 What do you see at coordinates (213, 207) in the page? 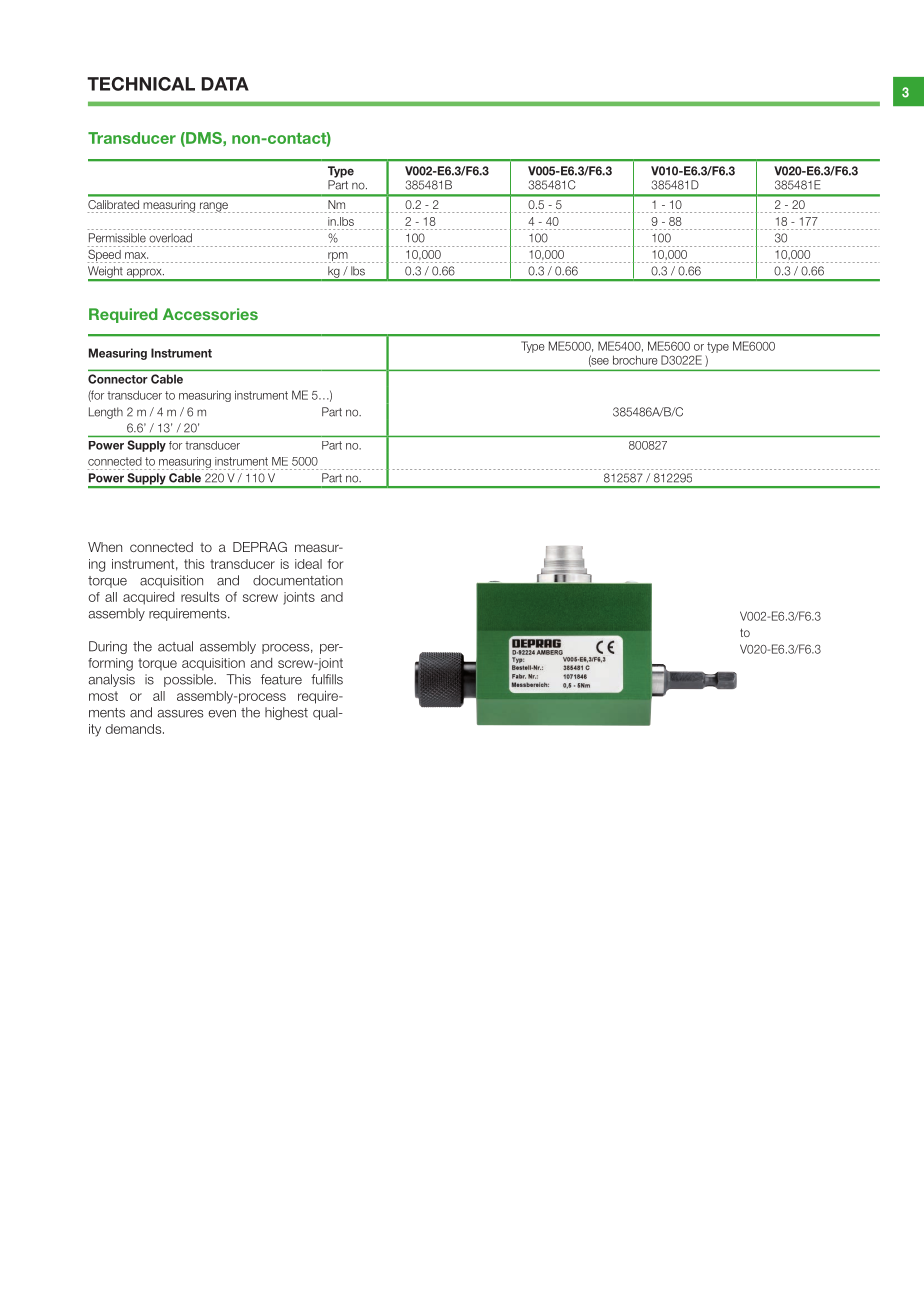
I see `range` at bounding box center [213, 207].
